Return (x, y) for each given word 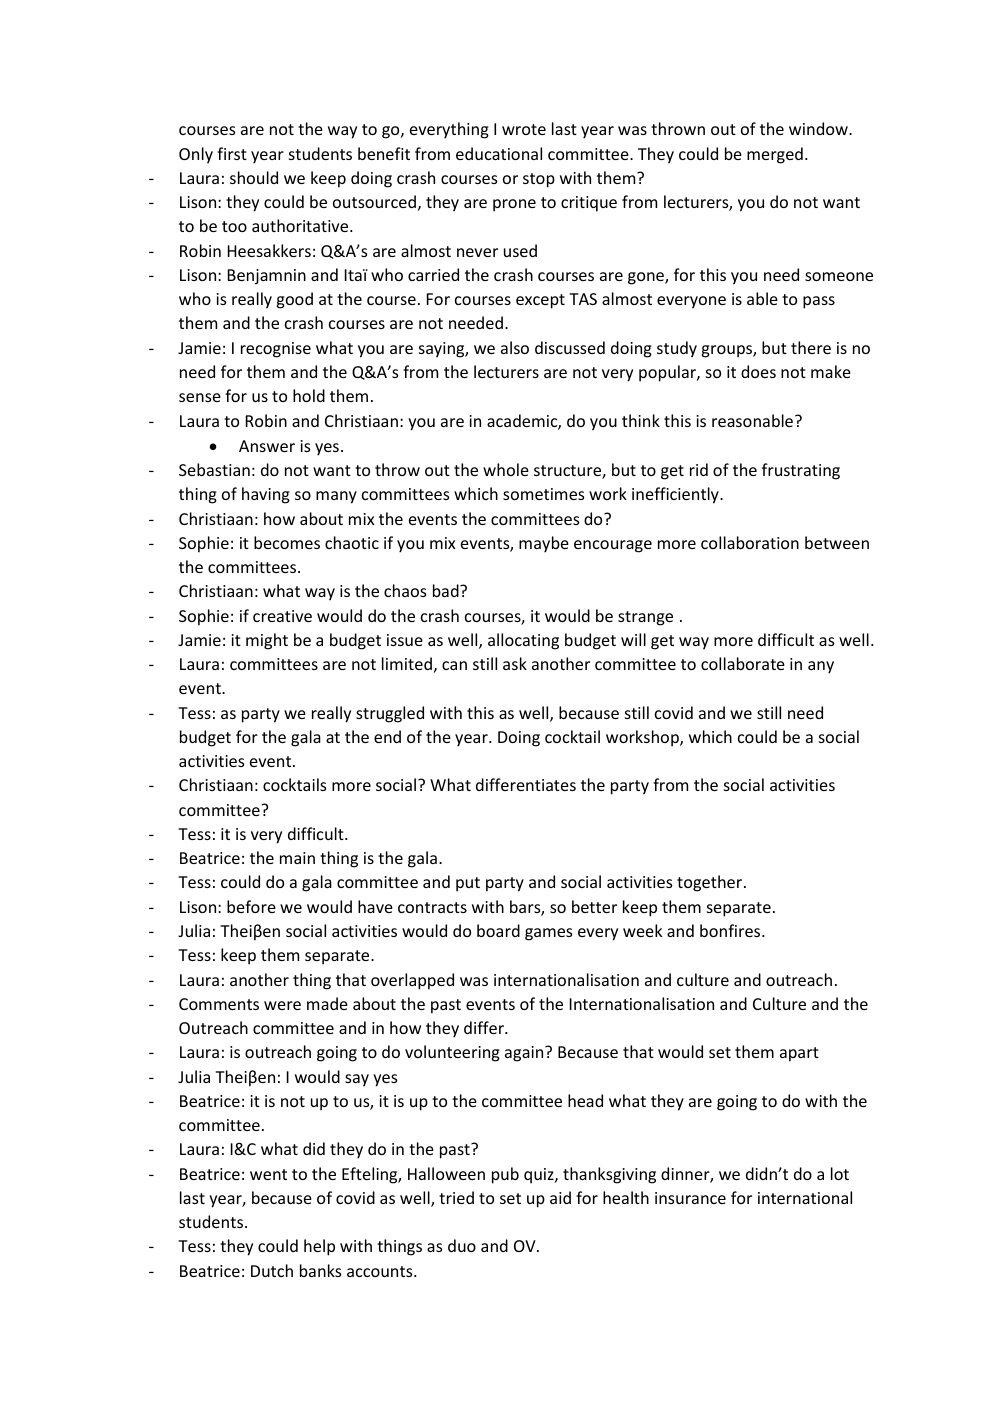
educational (499, 153)
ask (515, 663)
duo (462, 1245)
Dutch (272, 1270)
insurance (690, 1198)
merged (775, 155)
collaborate (743, 663)
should (254, 177)
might (267, 641)
